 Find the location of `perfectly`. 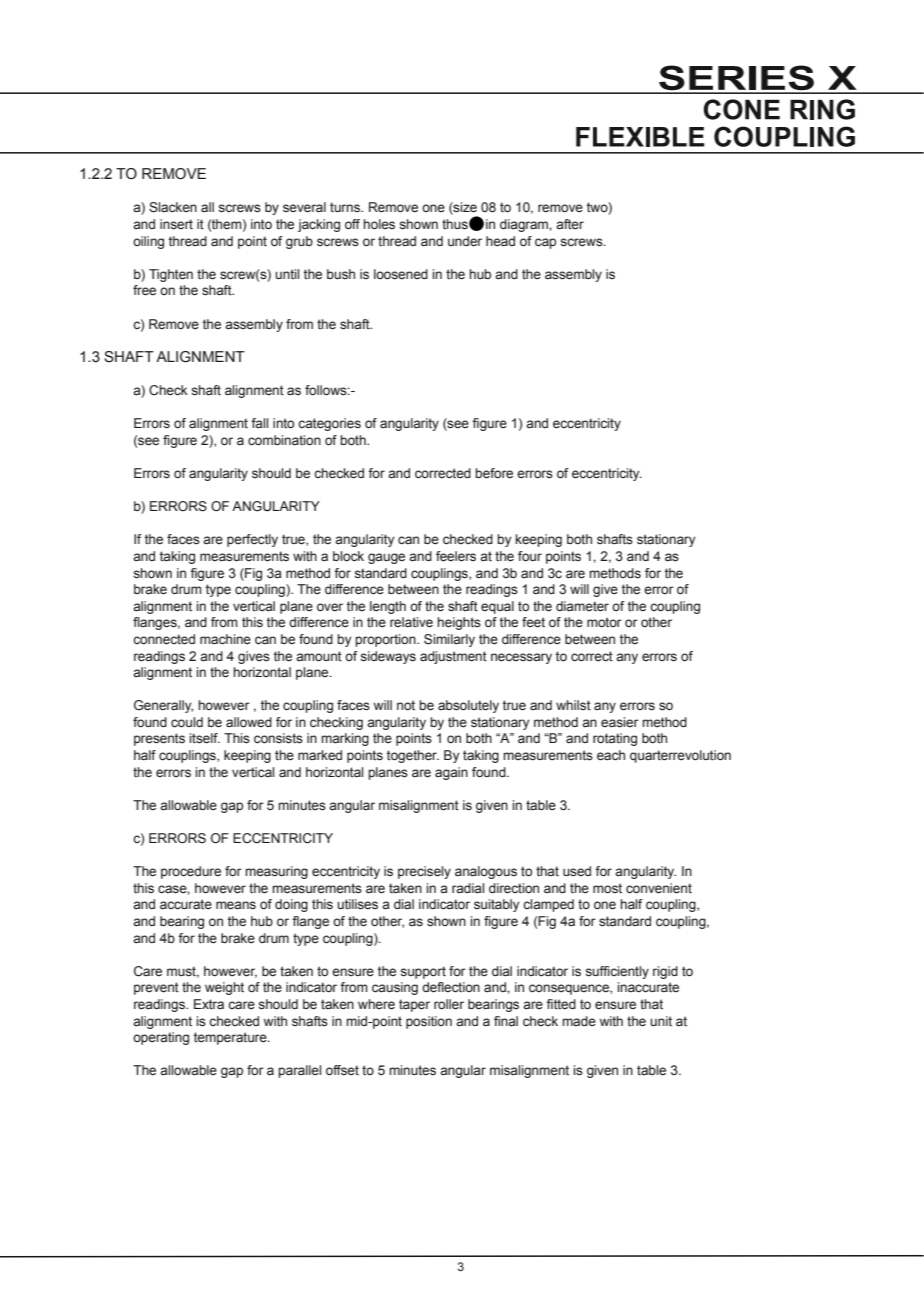

perfectly is located at coordinates (252, 540).
